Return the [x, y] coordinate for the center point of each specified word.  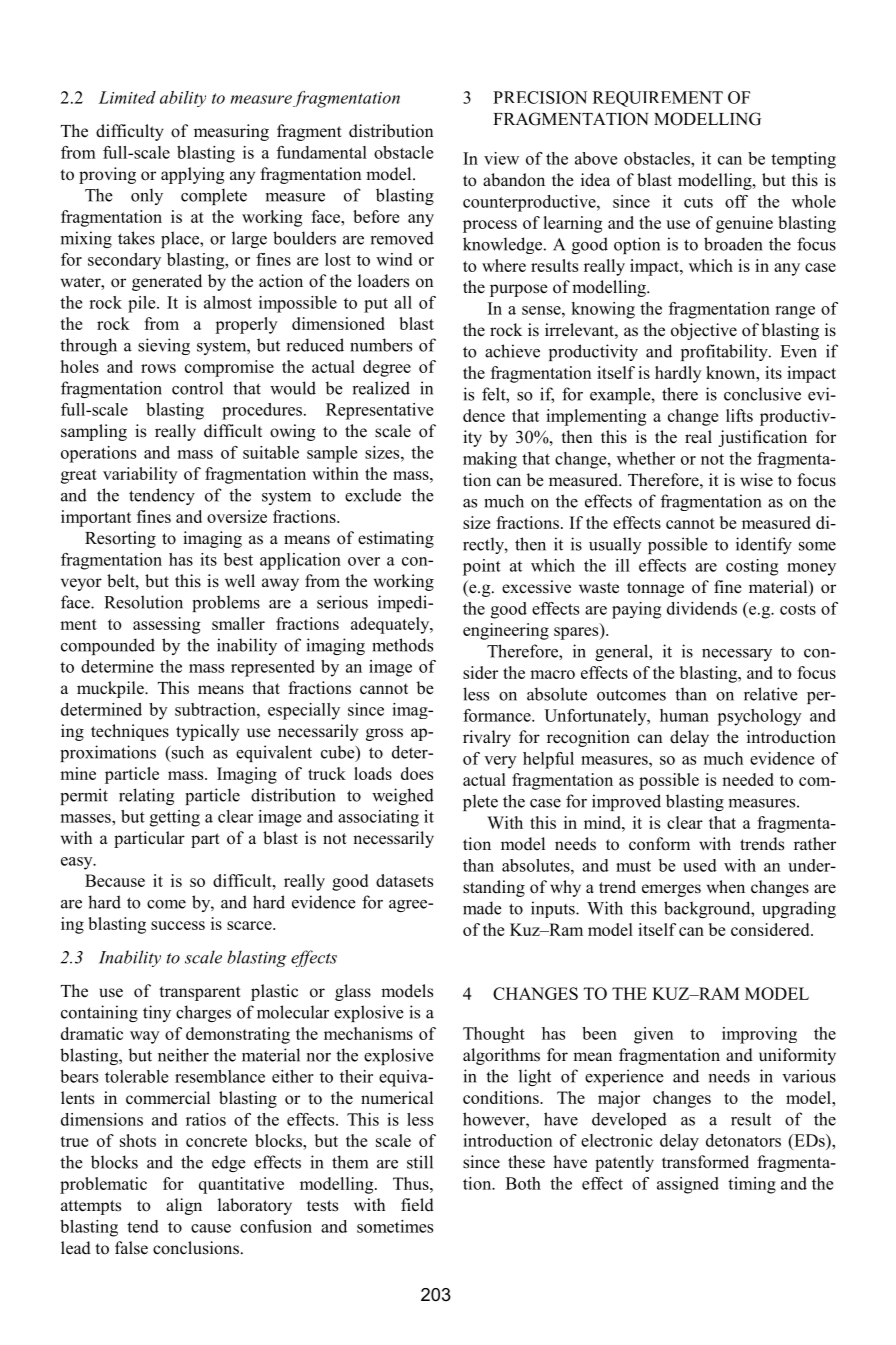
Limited [127, 97]
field [417, 1205]
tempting [803, 160]
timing [752, 1185]
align [184, 1206]
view [501, 158]
